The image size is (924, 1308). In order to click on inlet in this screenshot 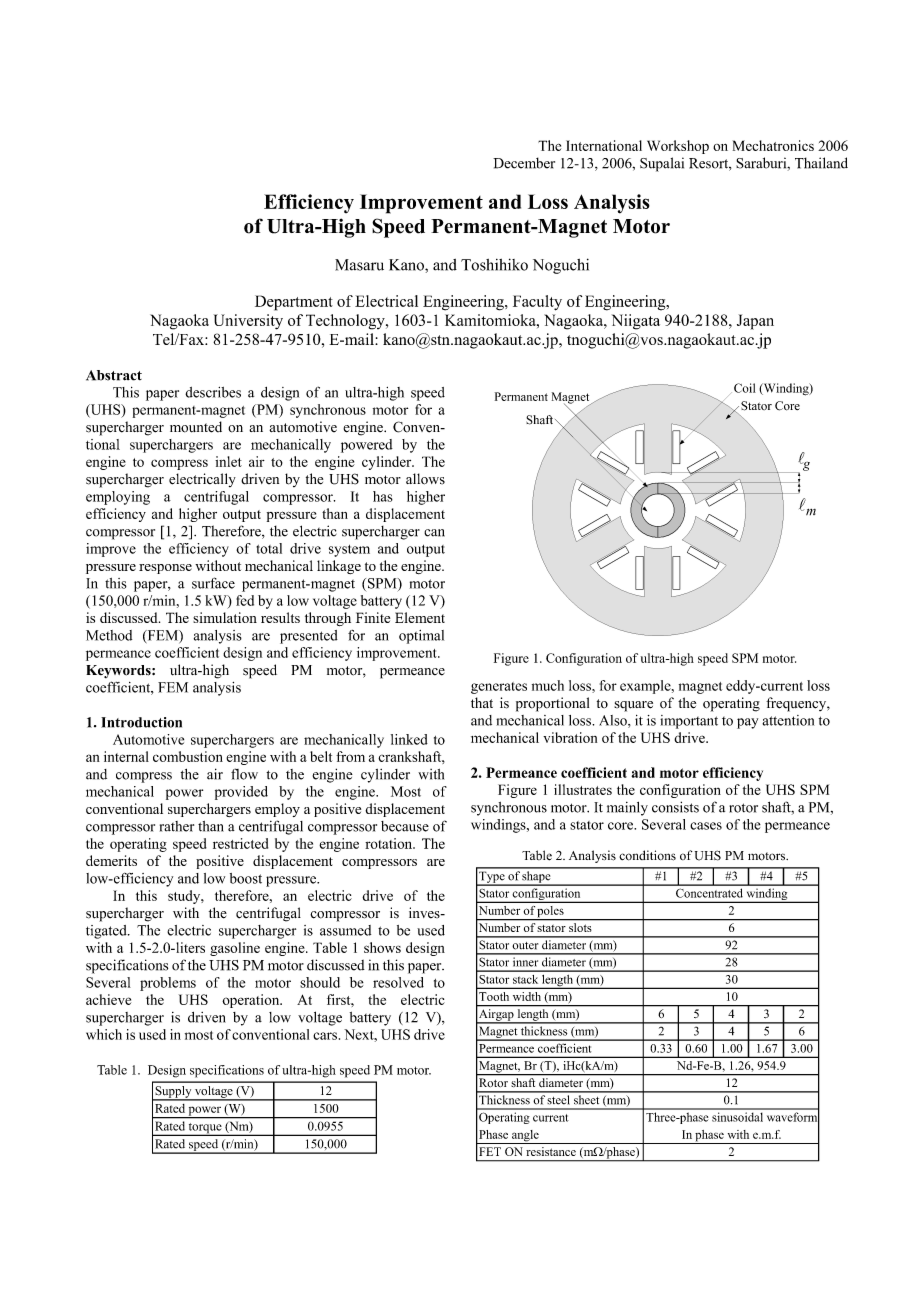, I will do `click(228, 461)`.
